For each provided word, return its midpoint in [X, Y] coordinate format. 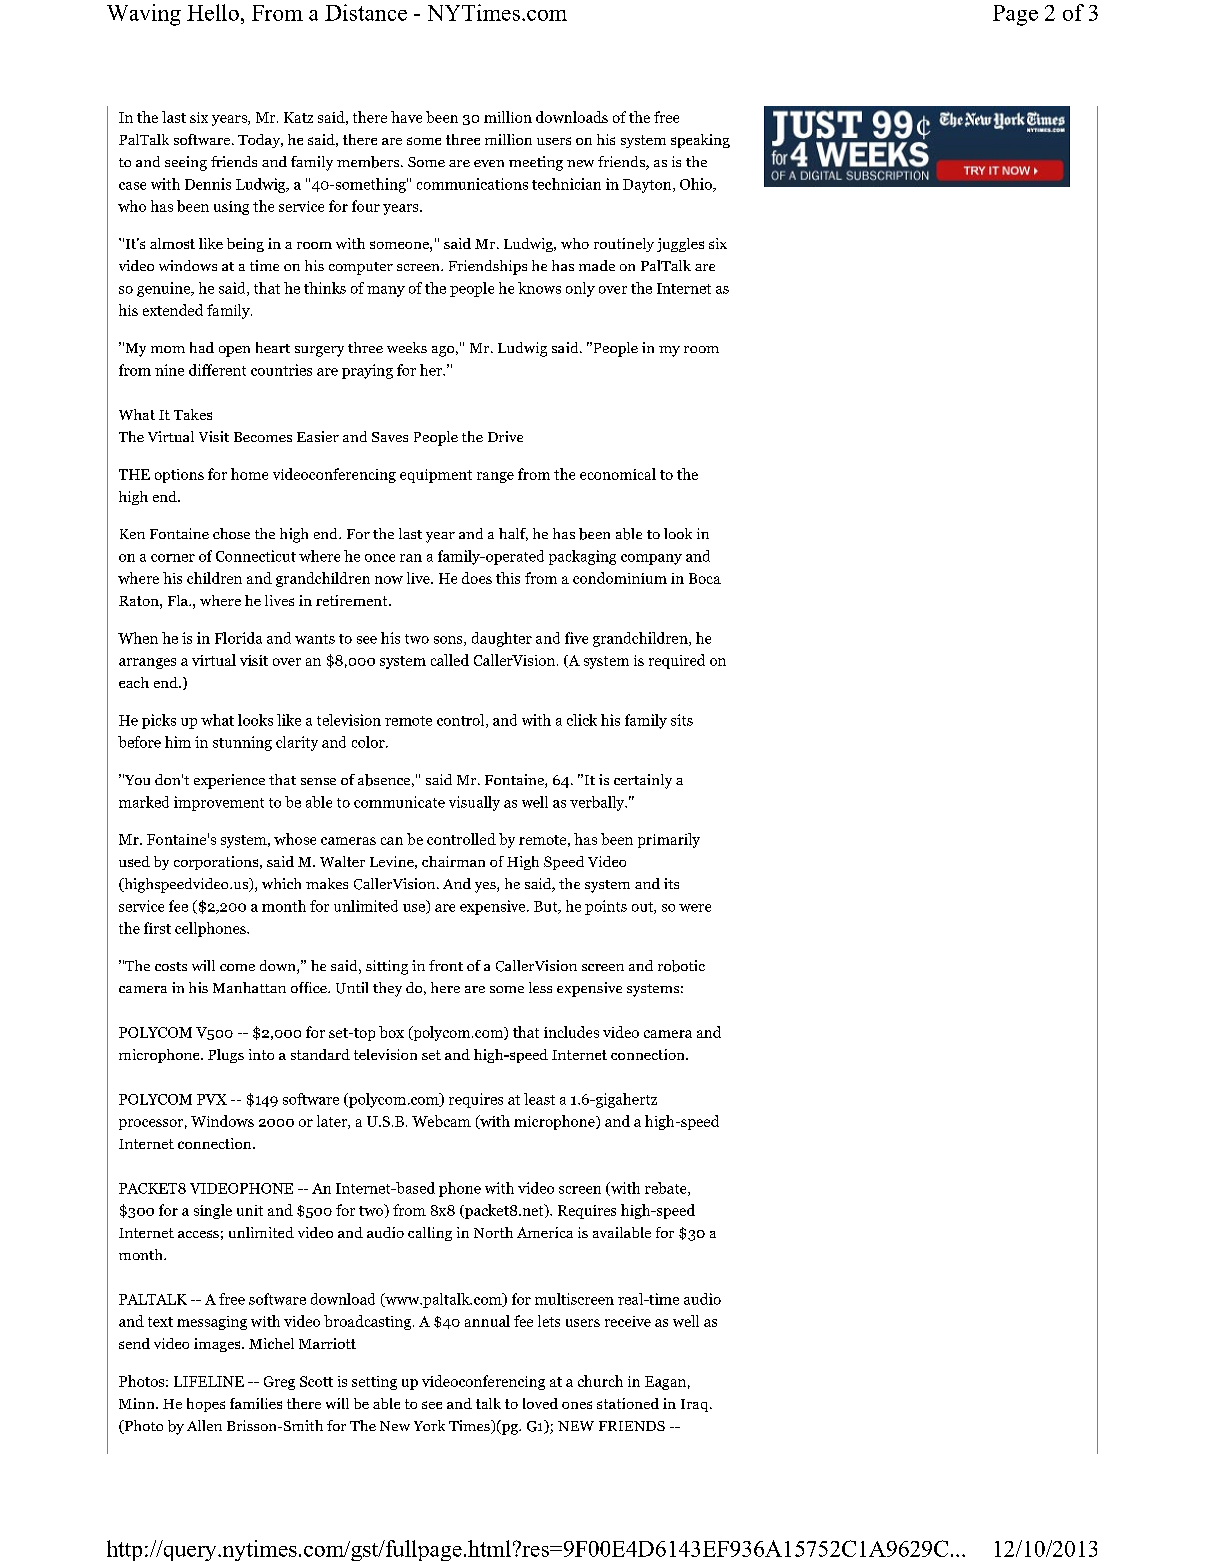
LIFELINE [209, 1381]
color [369, 742]
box [391, 1032]
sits [682, 720]
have [406, 117]
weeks [407, 347]
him [178, 742]
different [217, 370]
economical [618, 474]
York [429, 1425]
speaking [700, 141]
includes [571, 1032]
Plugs [226, 1056]
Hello [213, 12]
